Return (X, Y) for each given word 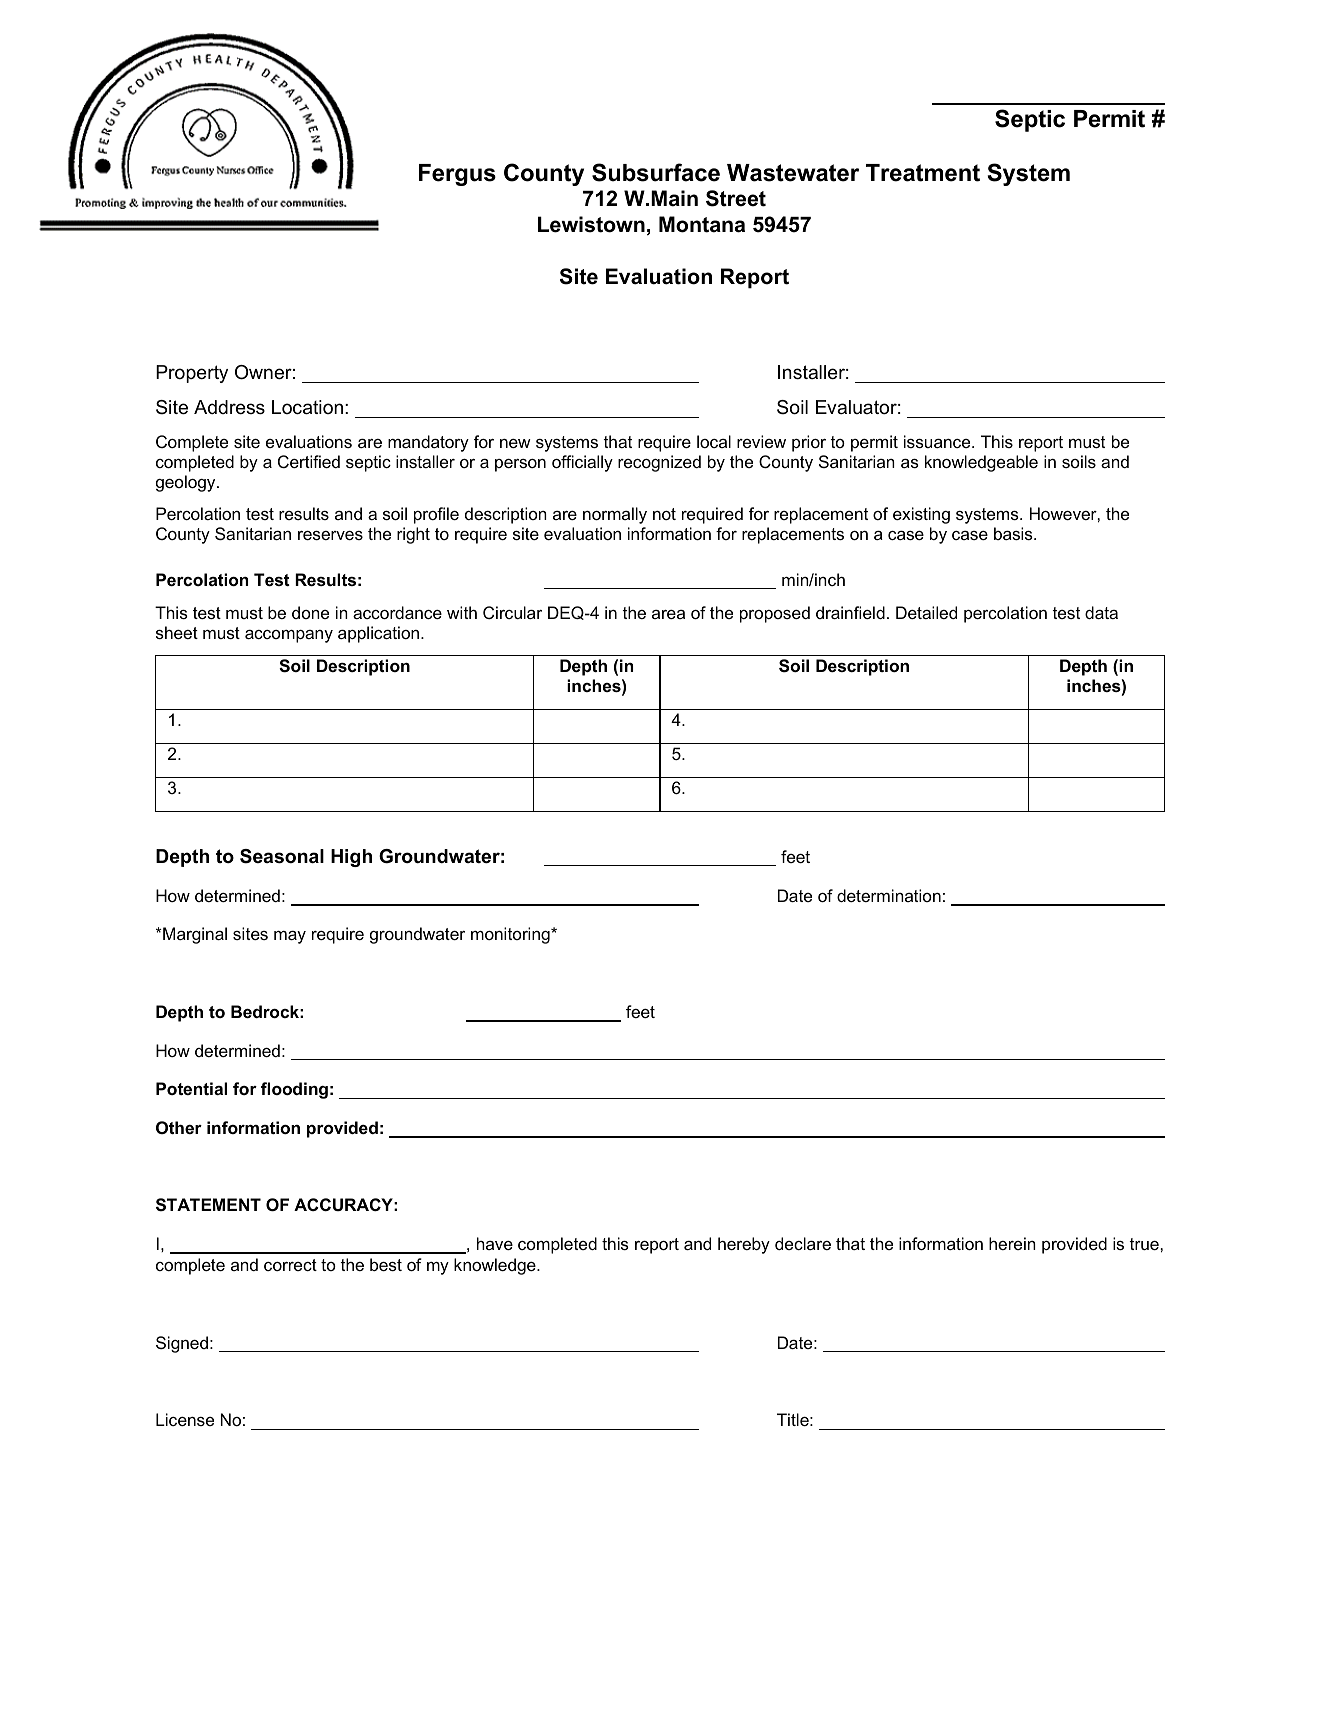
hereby (744, 1245)
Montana (702, 224)
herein (1012, 1243)
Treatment (923, 173)
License (185, 1419)
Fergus (457, 175)
